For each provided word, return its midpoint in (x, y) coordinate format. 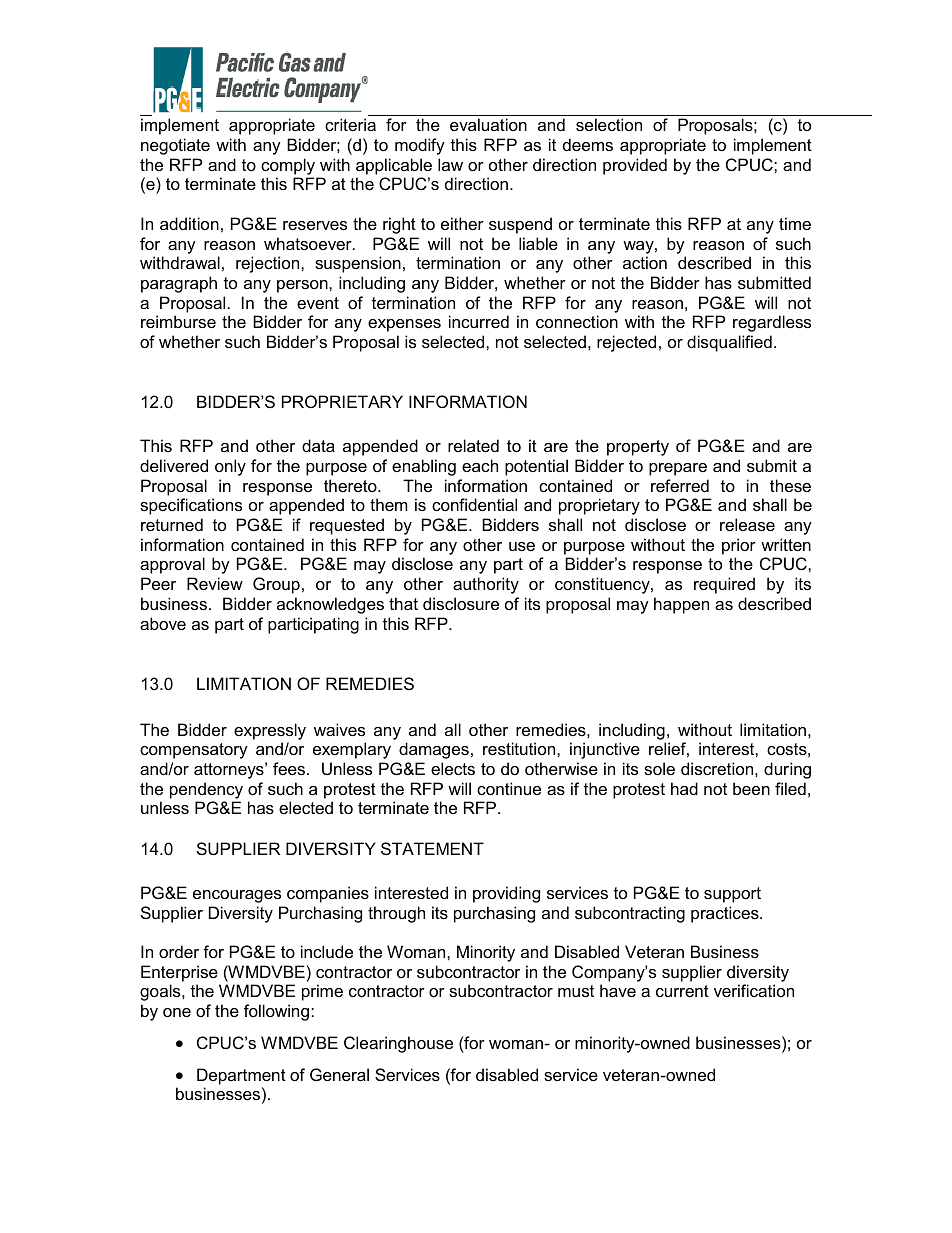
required (724, 585)
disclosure (461, 603)
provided (635, 166)
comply (288, 166)
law (450, 164)
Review (215, 583)
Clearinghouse (398, 1044)
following (276, 1012)
